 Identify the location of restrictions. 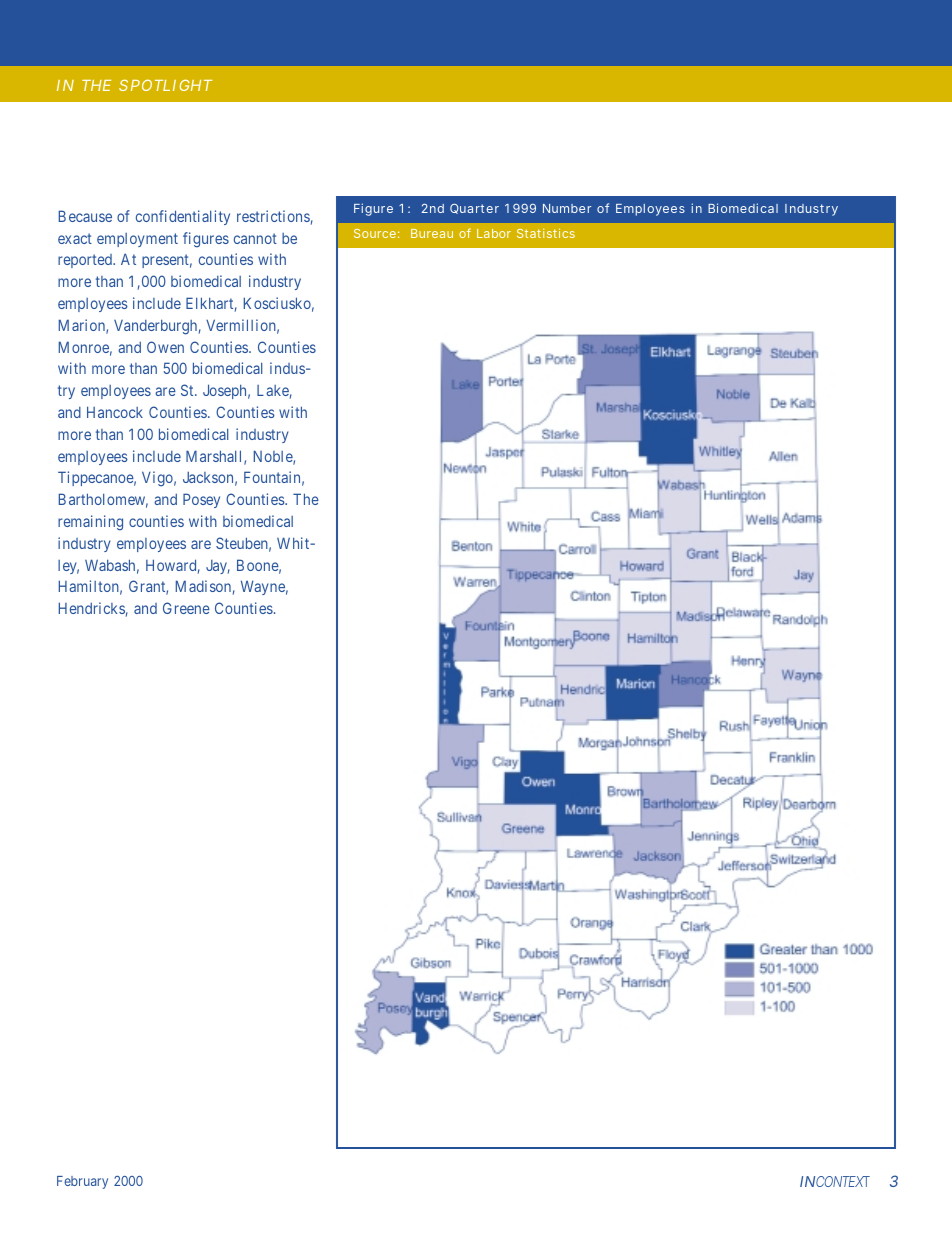
(273, 216).
